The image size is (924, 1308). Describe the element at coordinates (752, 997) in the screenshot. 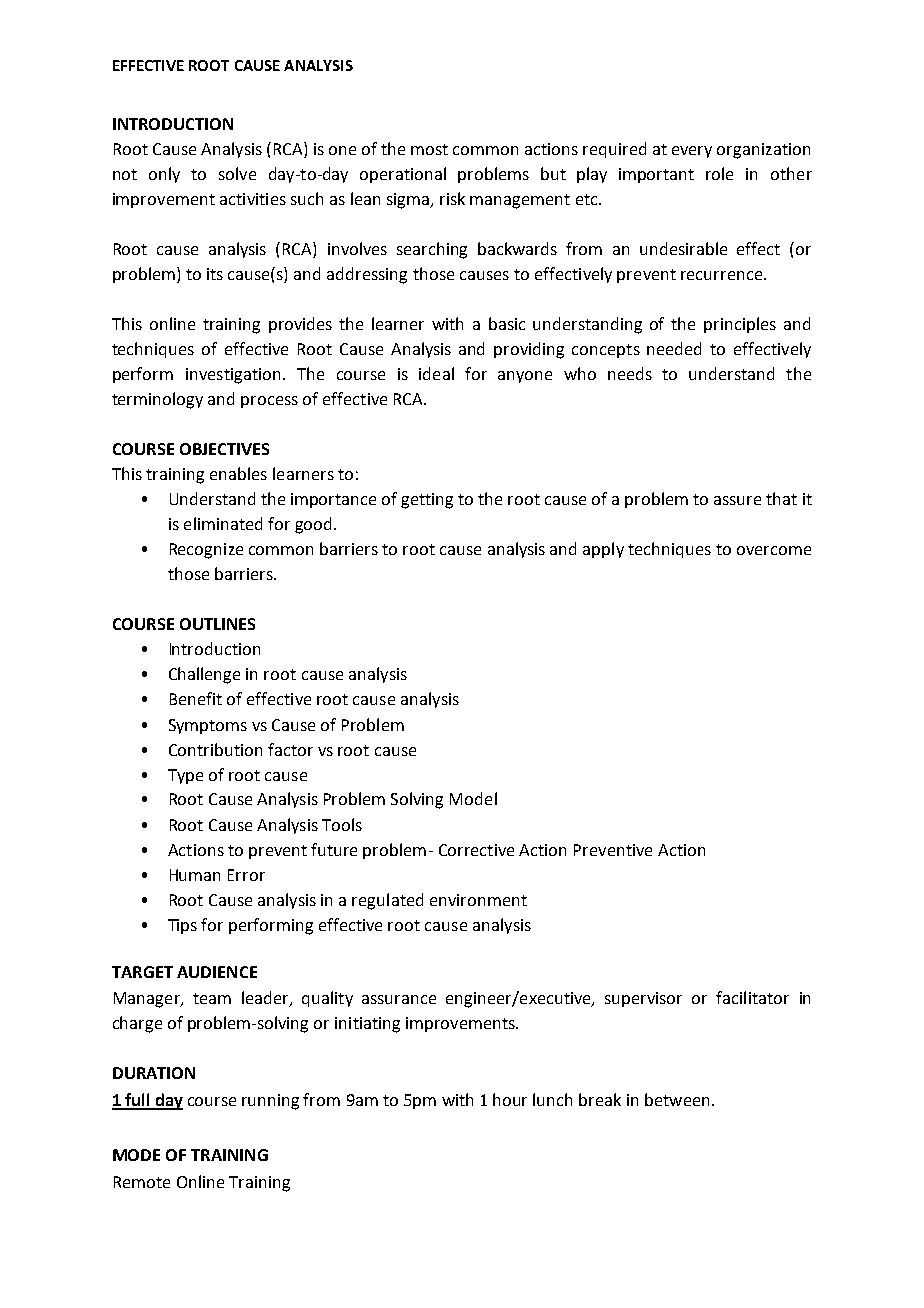

I see `facilitator` at that location.
